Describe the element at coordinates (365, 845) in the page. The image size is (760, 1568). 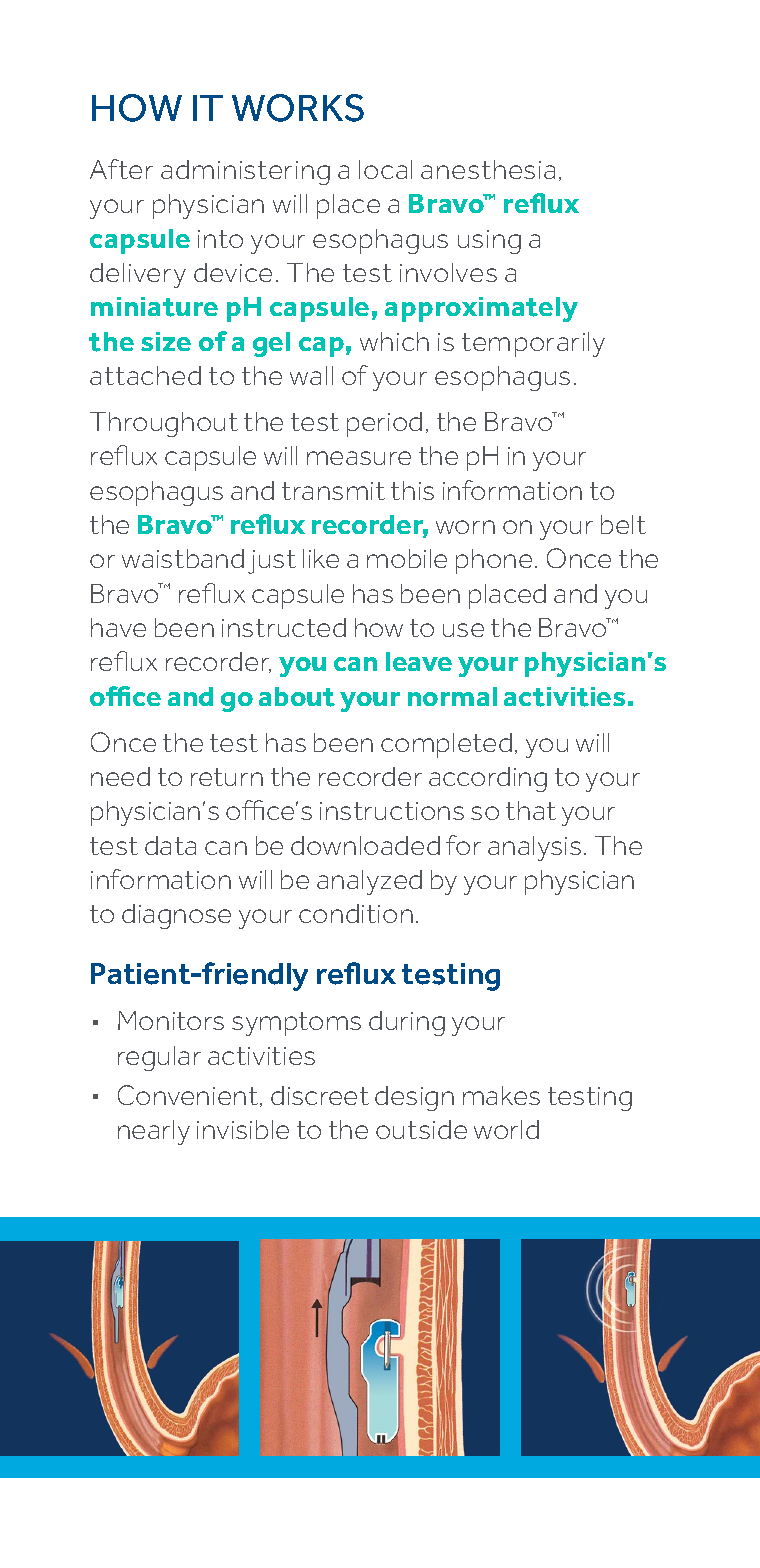
I see `downloaded` at that location.
